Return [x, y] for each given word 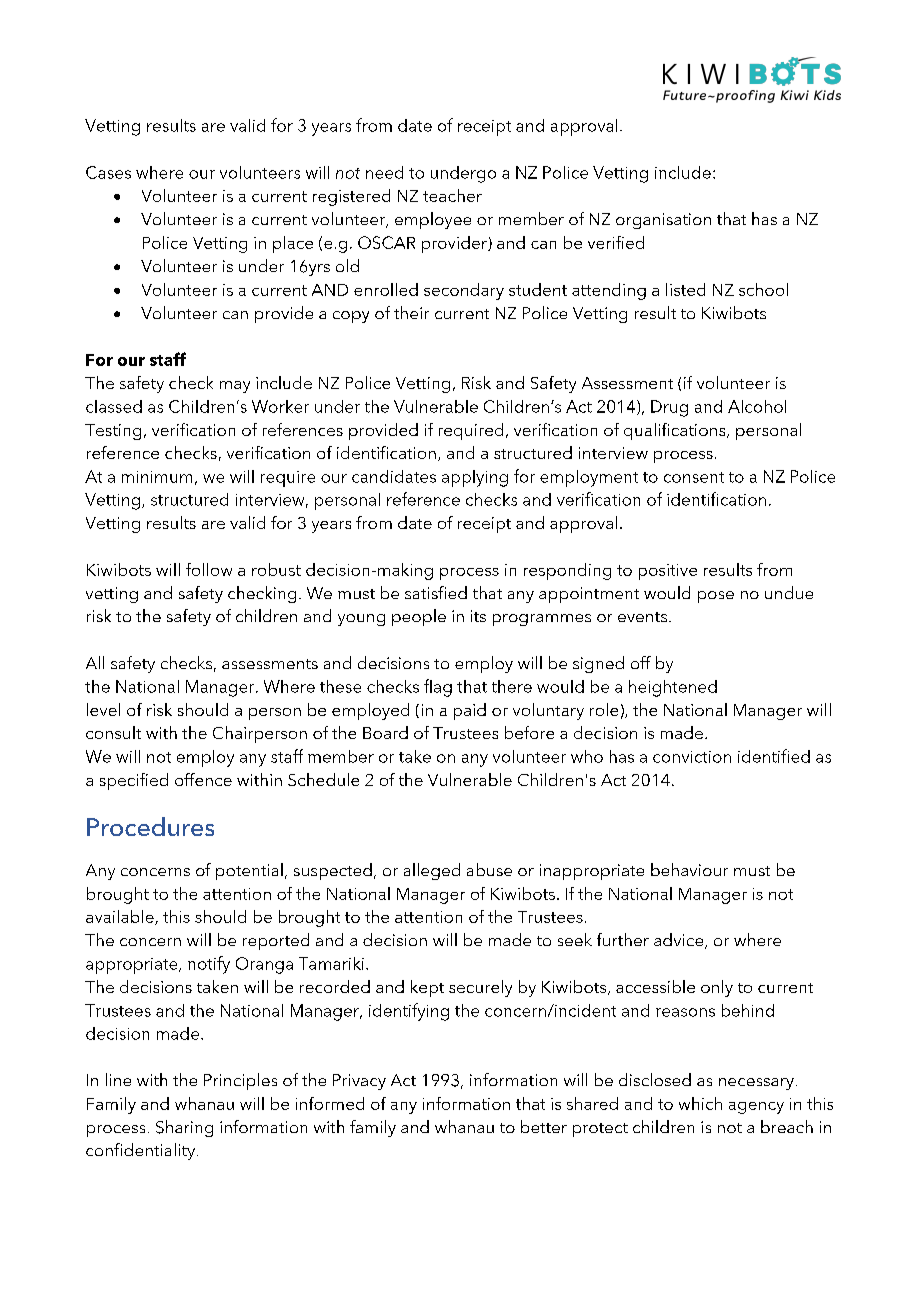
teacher [452, 195]
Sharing [184, 1128]
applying [475, 478]
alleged [432, 871]
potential [249, 871]
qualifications [676, 431]
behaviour [689, 869]
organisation [663, 221]
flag [438, 688]
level [103, 709]
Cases [108, 172]
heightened [673, 688]
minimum [157, 477]
